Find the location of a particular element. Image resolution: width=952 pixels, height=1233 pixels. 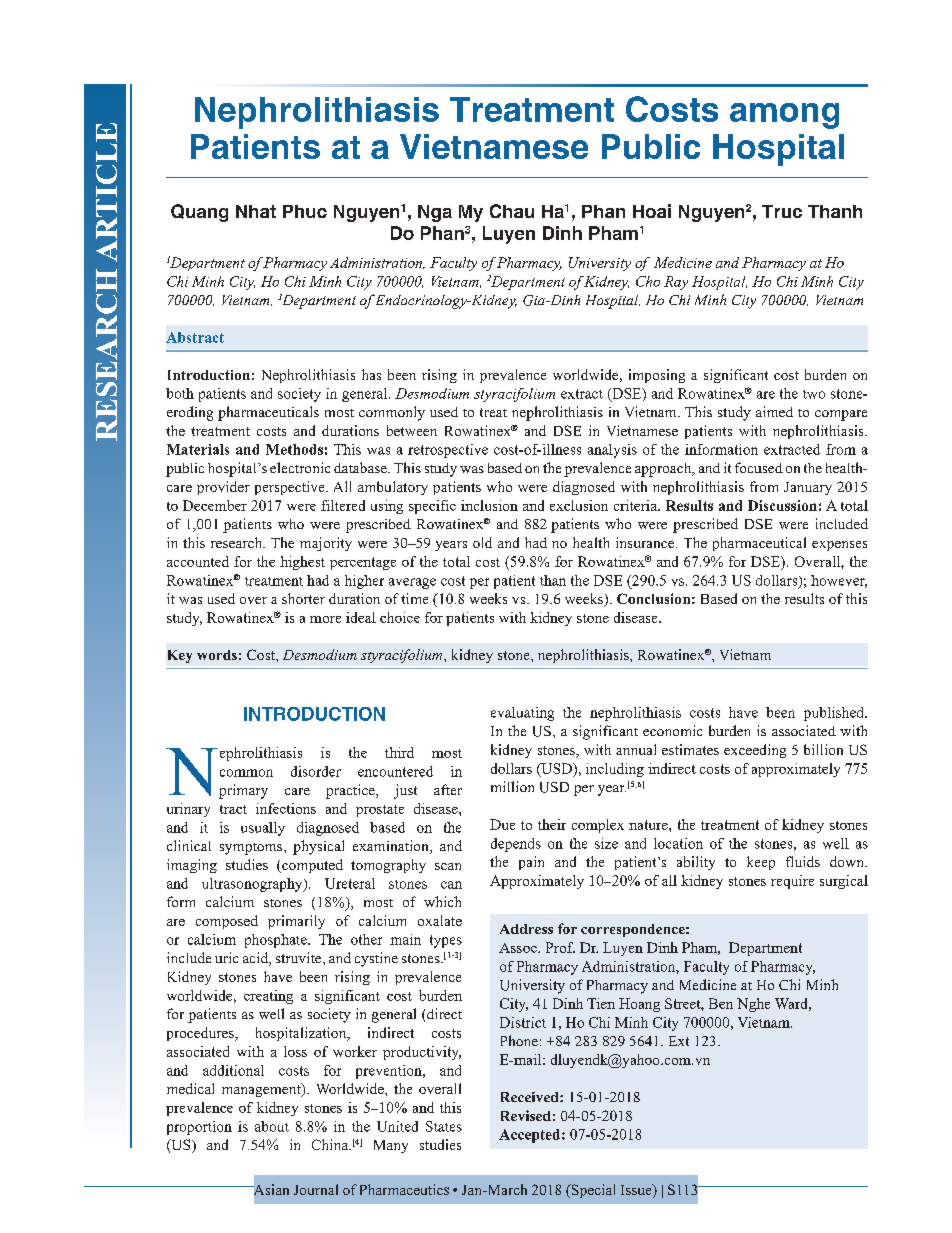

keep is located at coordinates (761, 863).
